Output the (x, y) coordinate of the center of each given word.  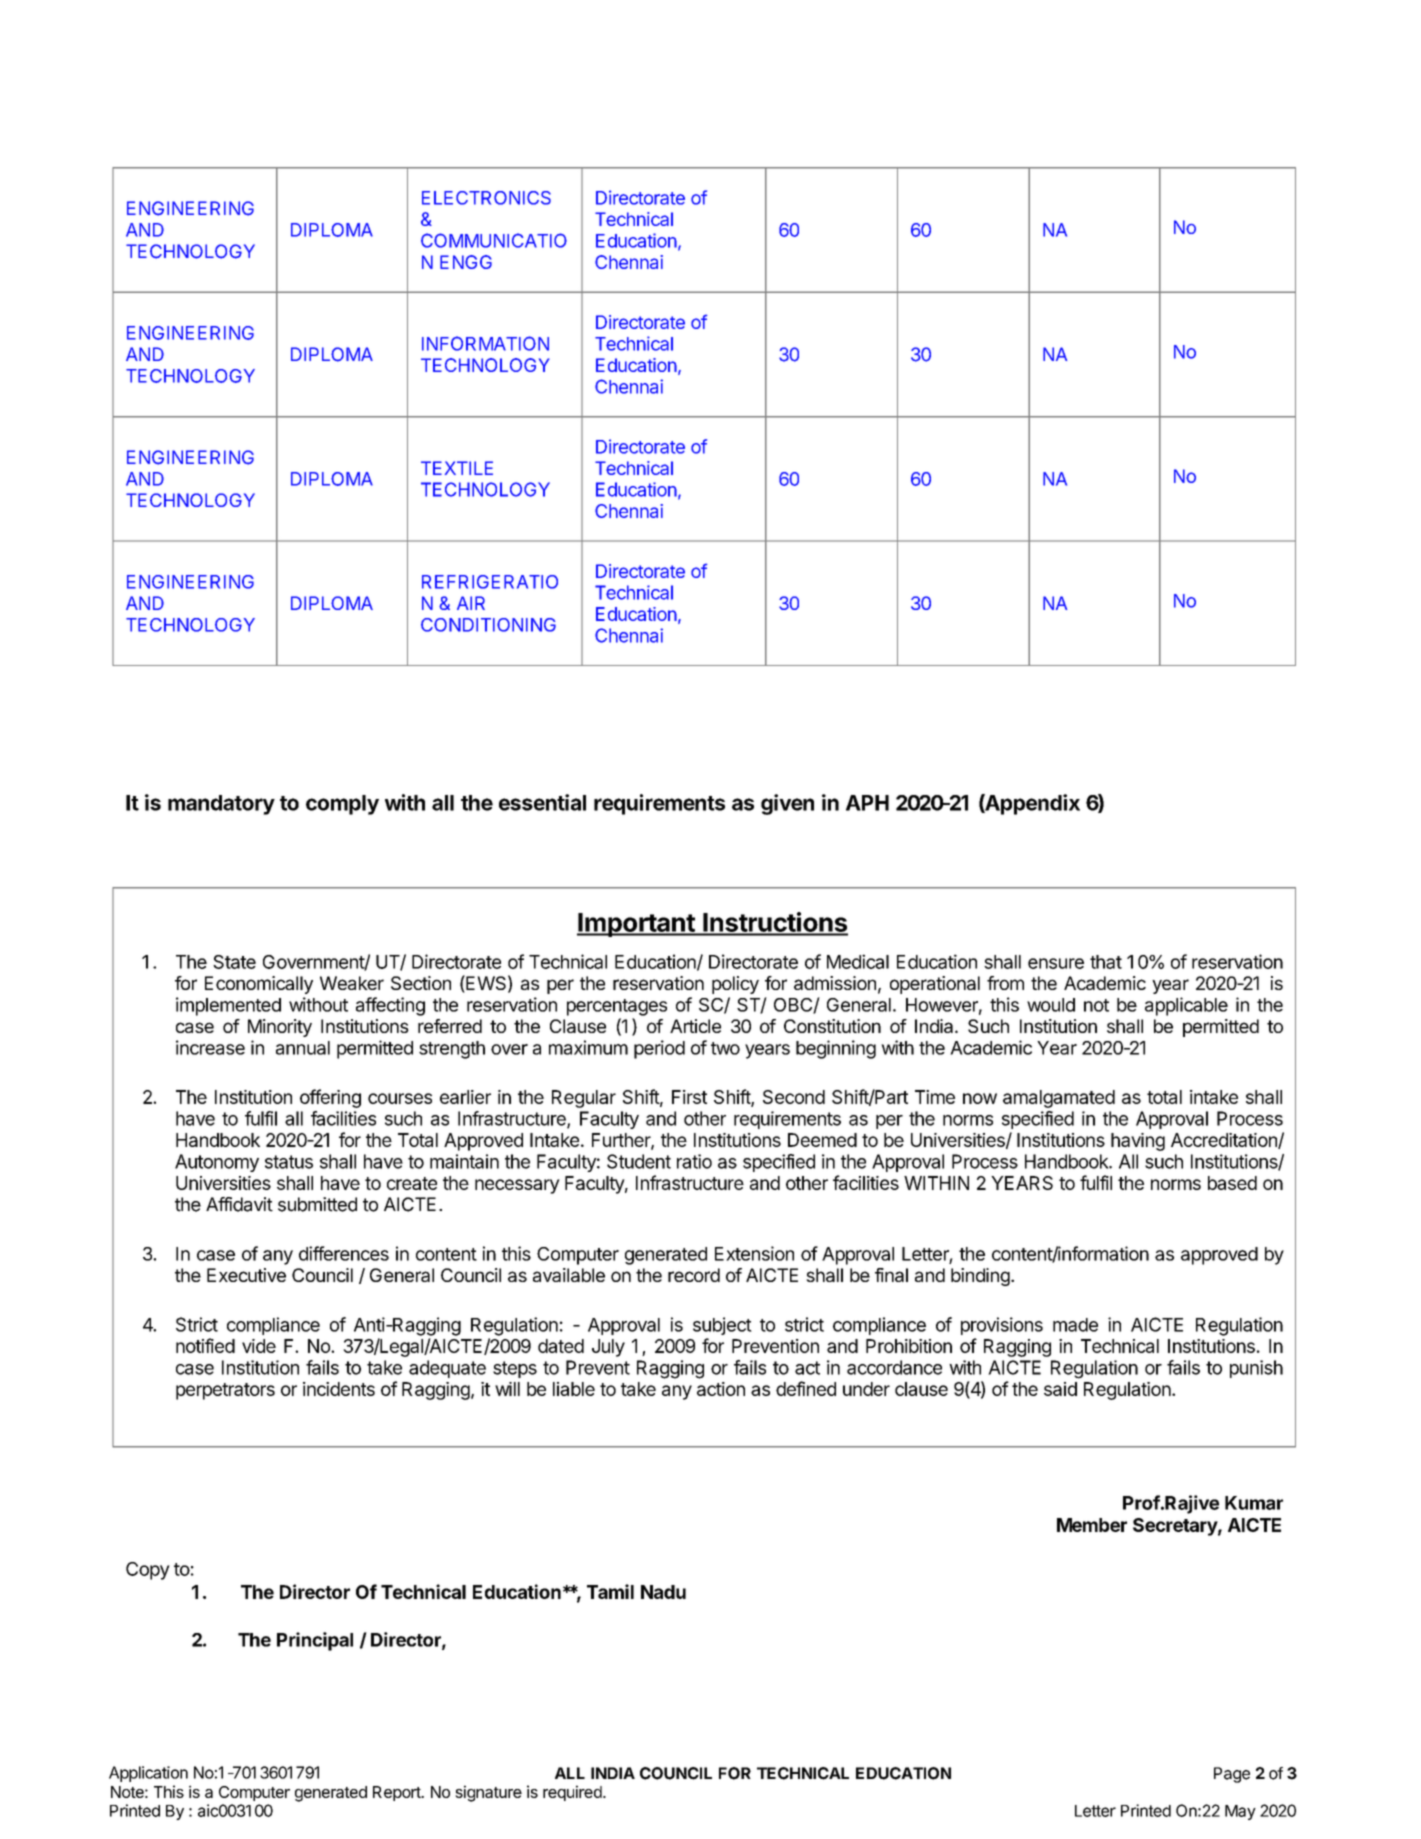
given (787, 804)
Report (398, 1793)
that (1106, 962)
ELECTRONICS (486, 198)
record (694, 1275)
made (1075, 1325)
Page (1232, 1775)
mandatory (221, 805)
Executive (246, 1275)
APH (867, 803)
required (573, 1793)
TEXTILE (457, 468)
